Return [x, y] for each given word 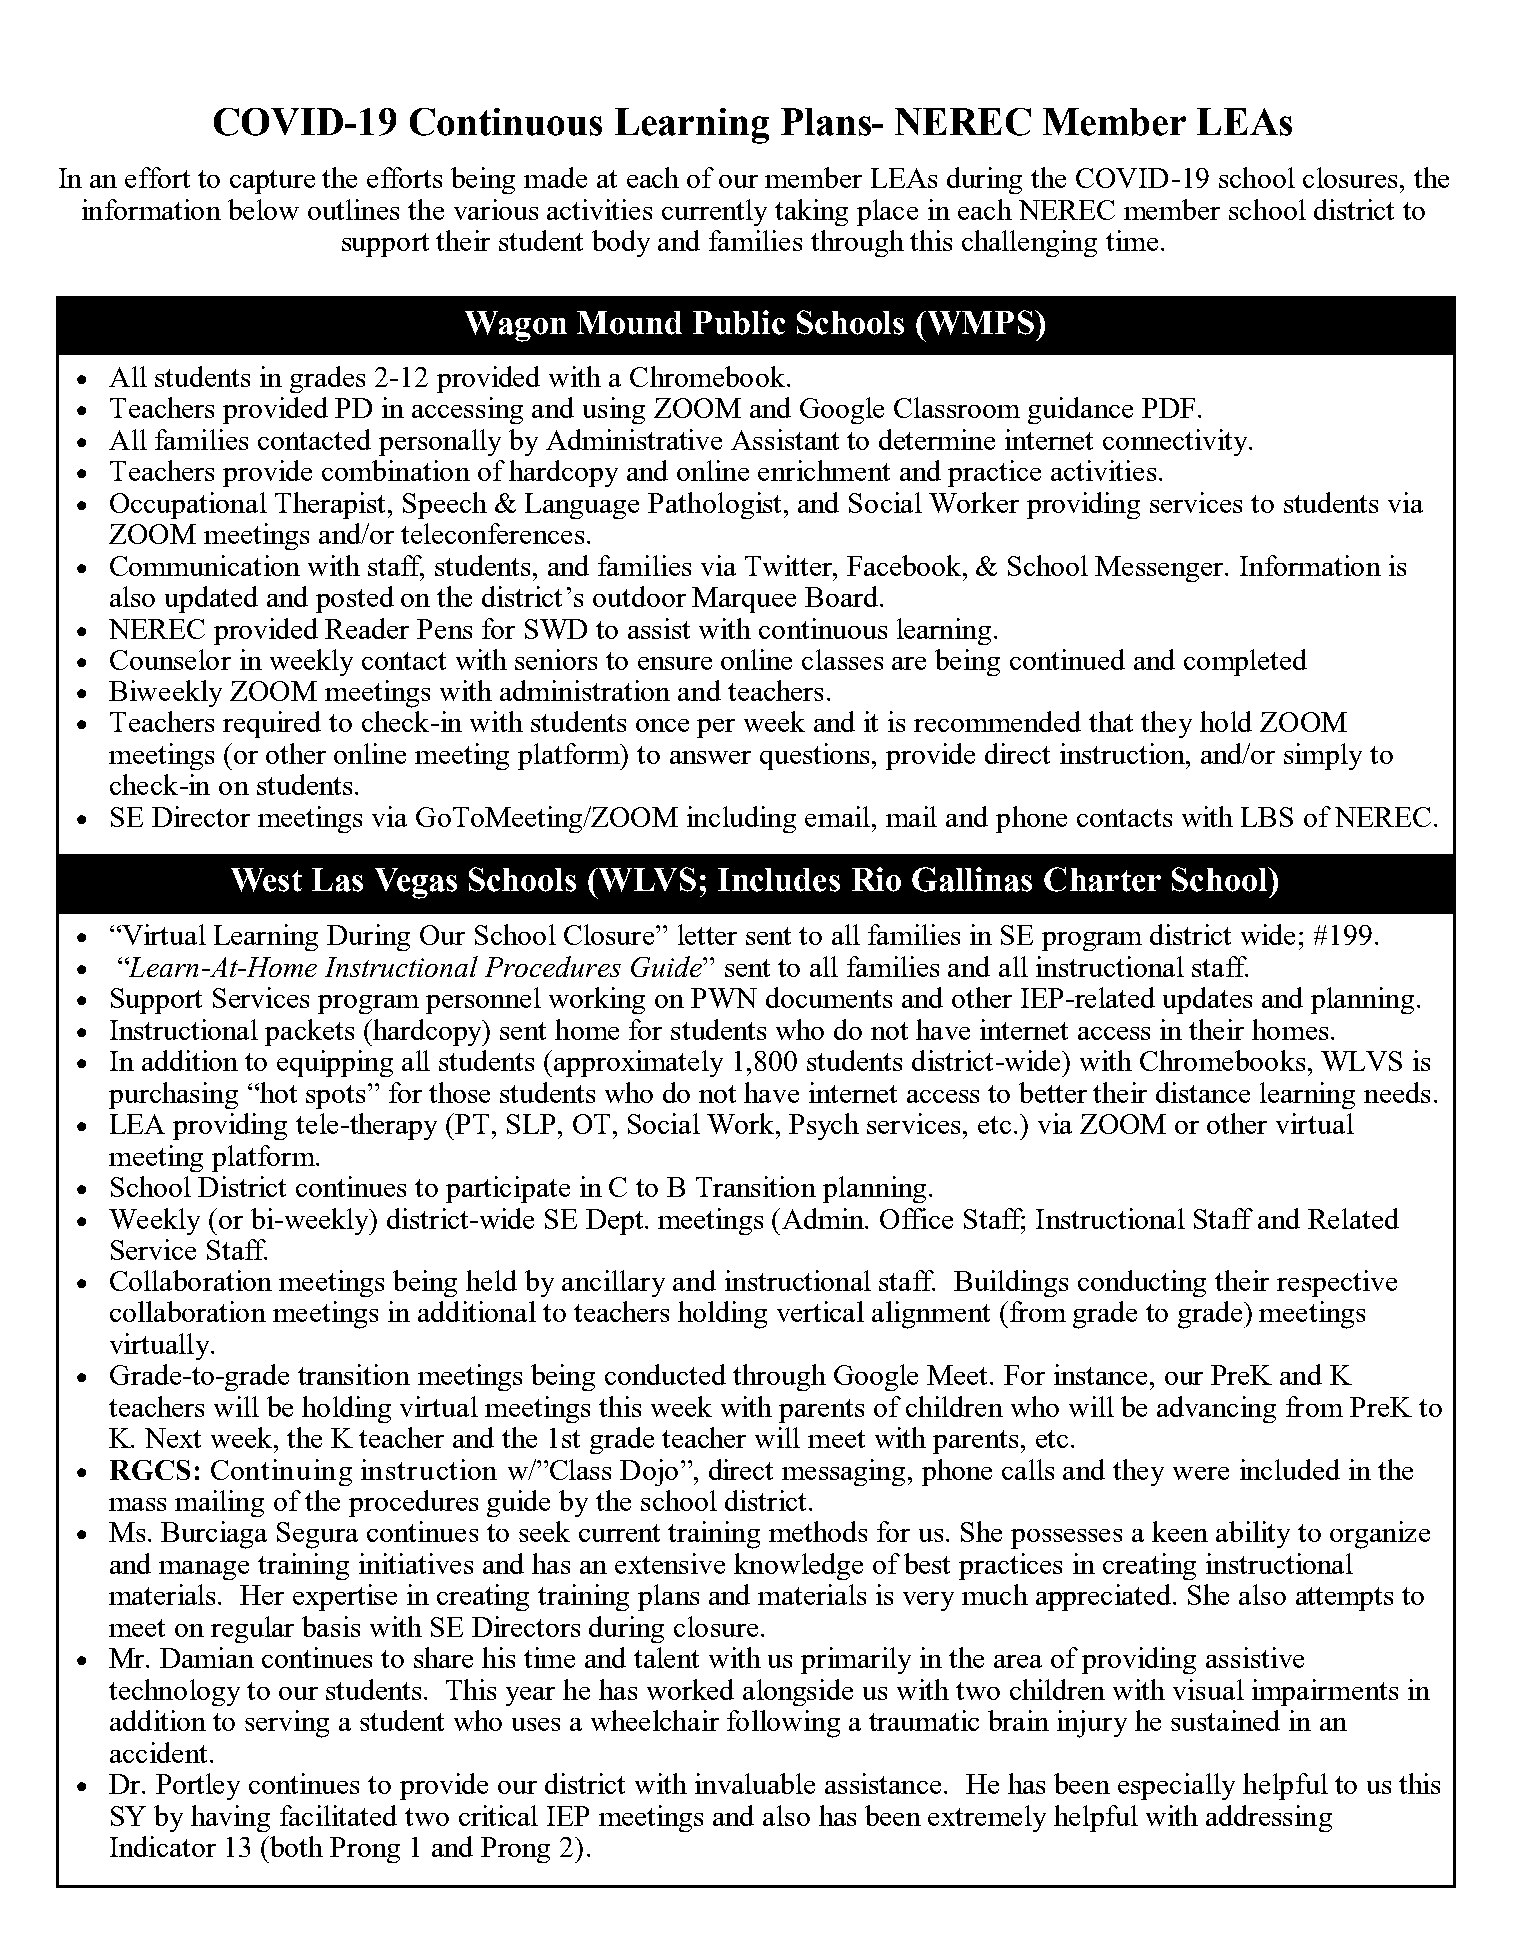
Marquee [744, 600]
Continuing [281, 1472]
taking [811, 212]
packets [309, 1032]
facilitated [338, 1815]
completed [1245, 662]
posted [355, 599]
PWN [724, 998]
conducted [665, 1374]
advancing [1216, 1409]
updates [1207, 1000]
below [263, 209]
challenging [1029, 243]
